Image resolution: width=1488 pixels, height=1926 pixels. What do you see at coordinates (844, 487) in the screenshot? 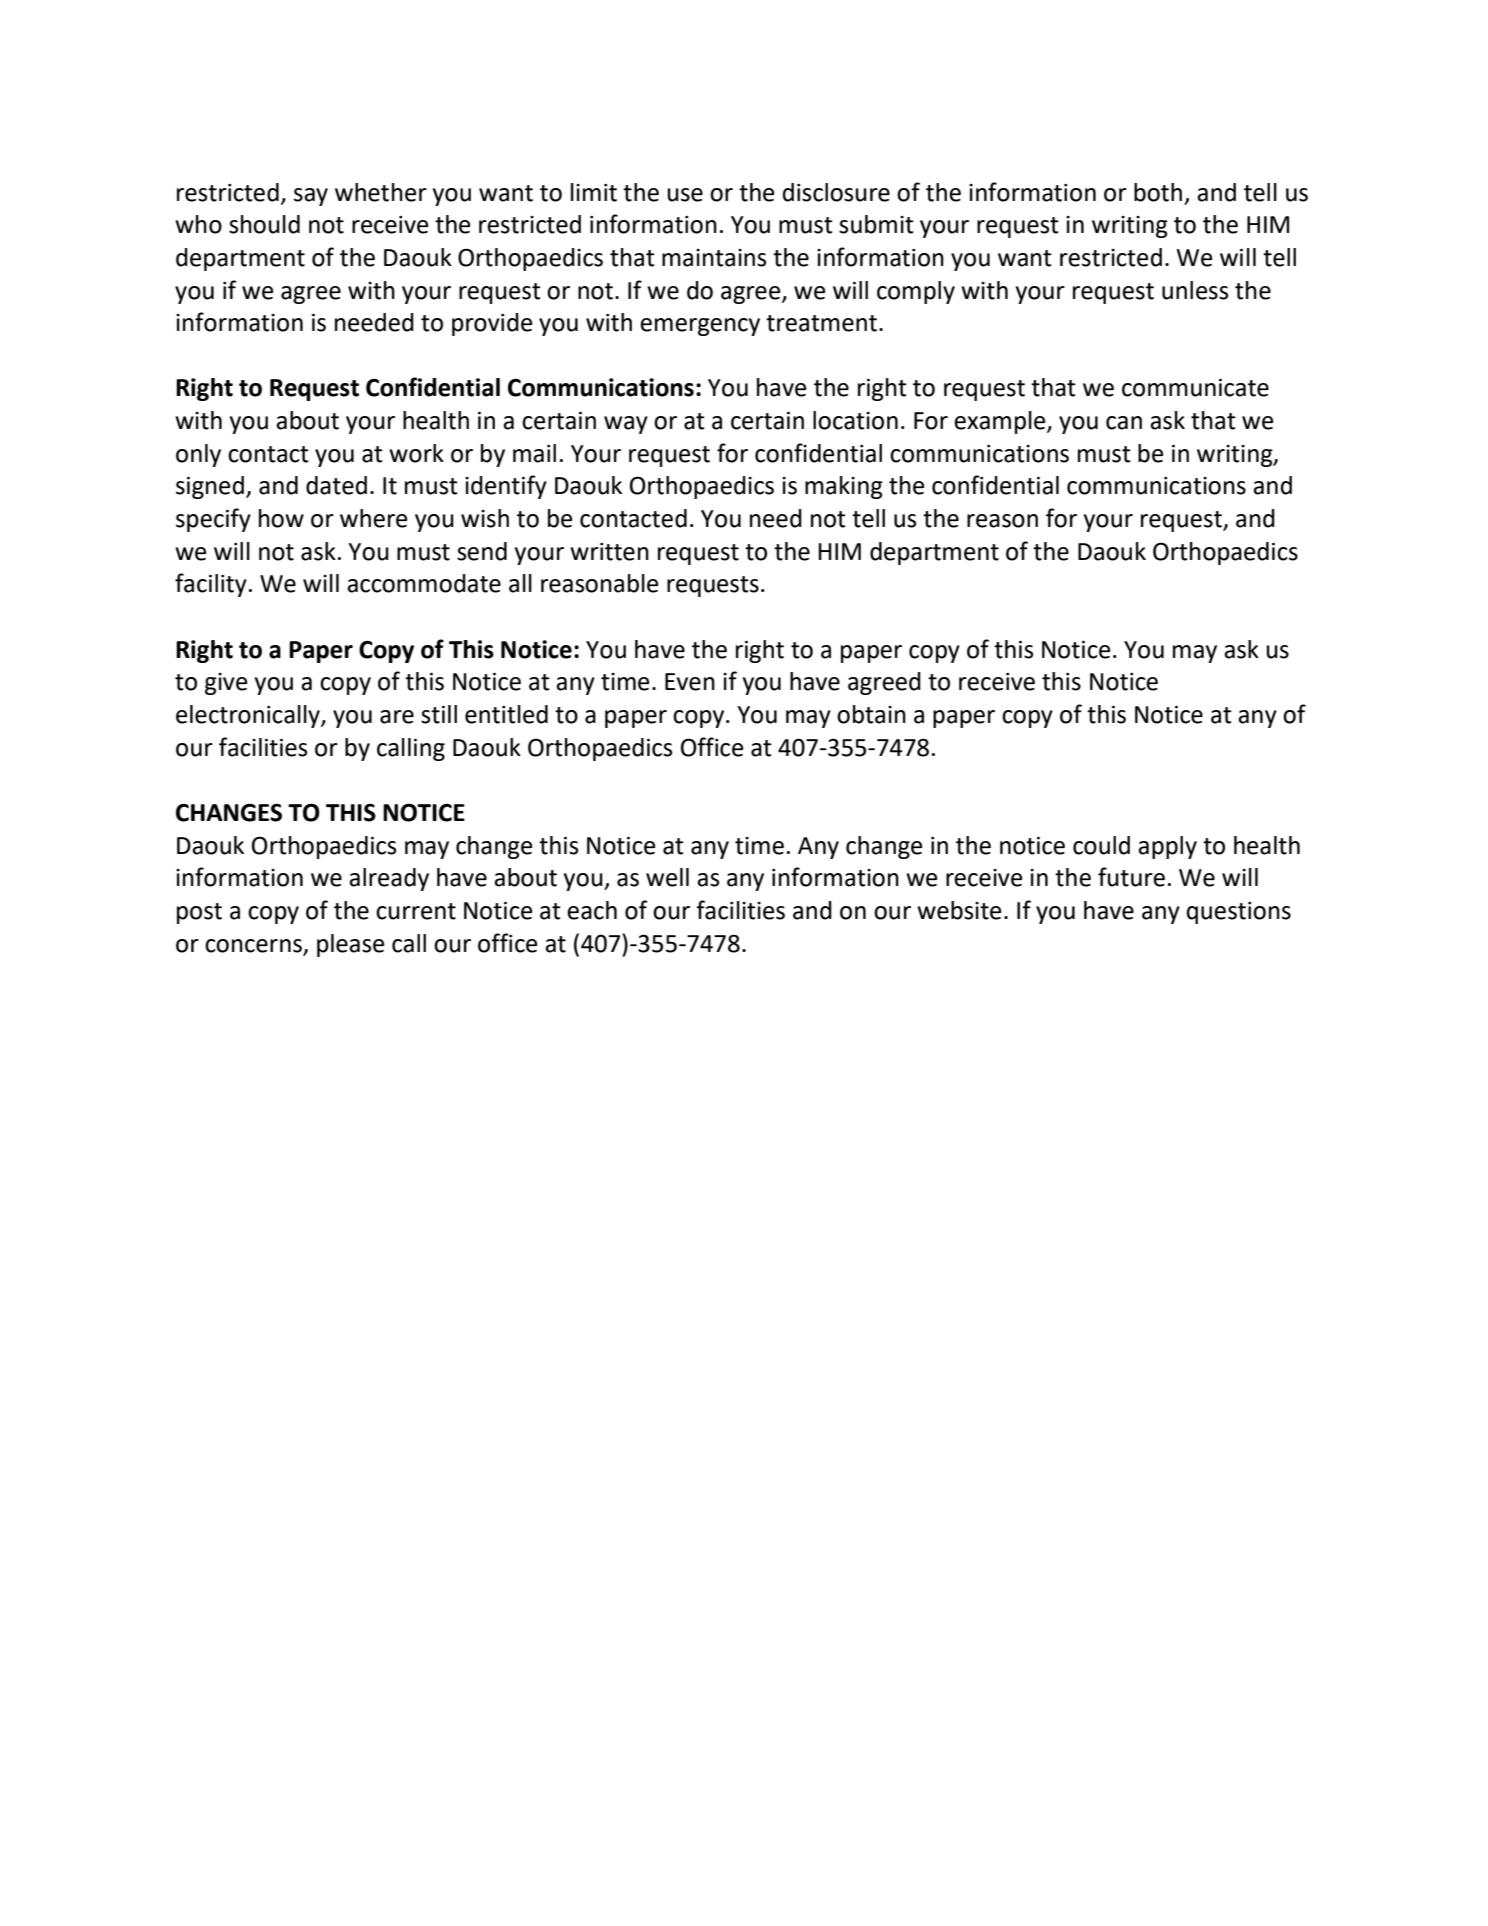
I see `making` at bounding box center [844, 487].
